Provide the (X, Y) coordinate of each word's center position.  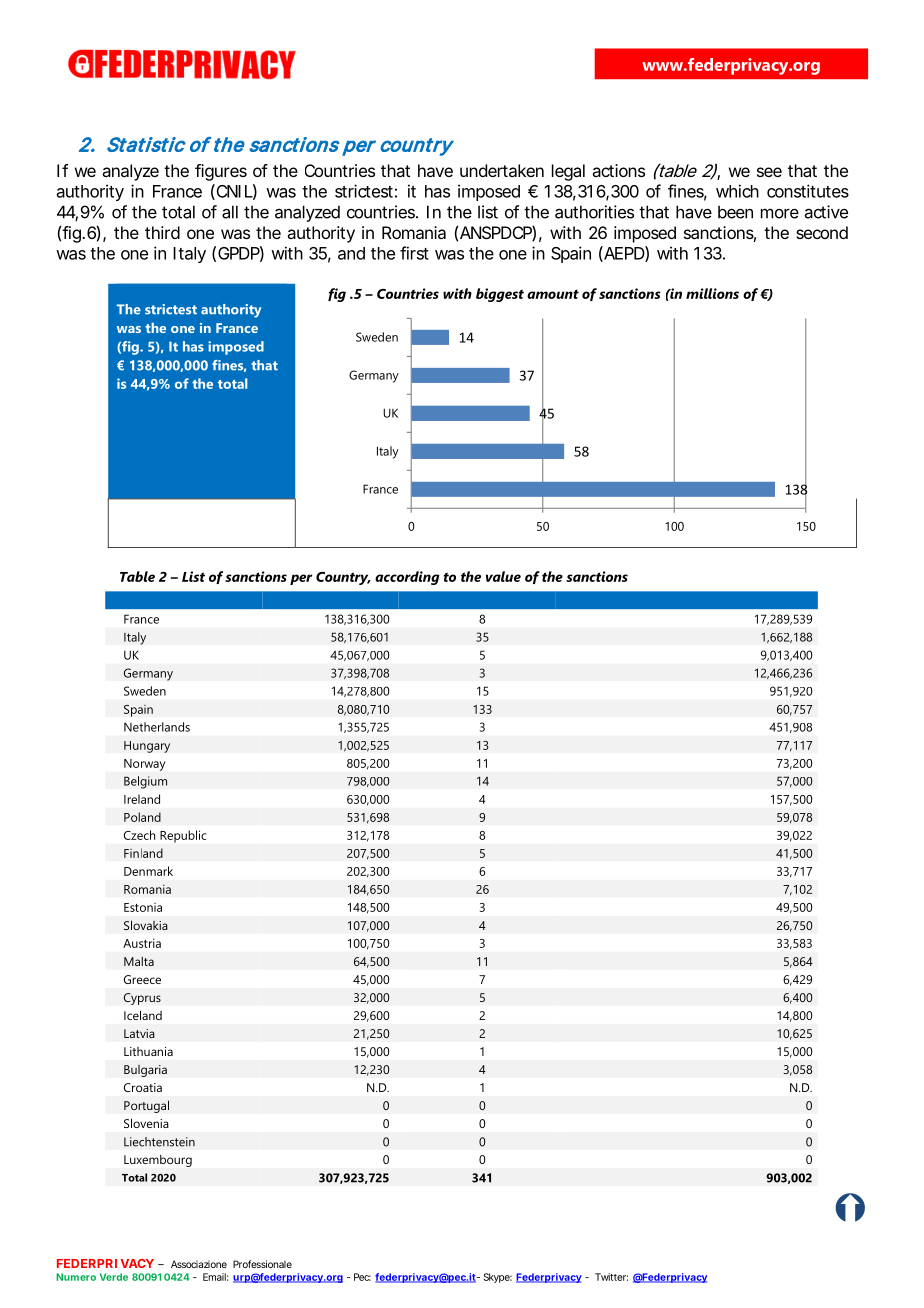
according (407, 578)
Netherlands (157, 727)
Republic (183, 836)
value (503, 576)
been (735, 212)
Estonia (143, 907)
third (162, 232)
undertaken (502, 170)
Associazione (199, 1264)
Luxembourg (158, 1161)
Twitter (611, 1277)
